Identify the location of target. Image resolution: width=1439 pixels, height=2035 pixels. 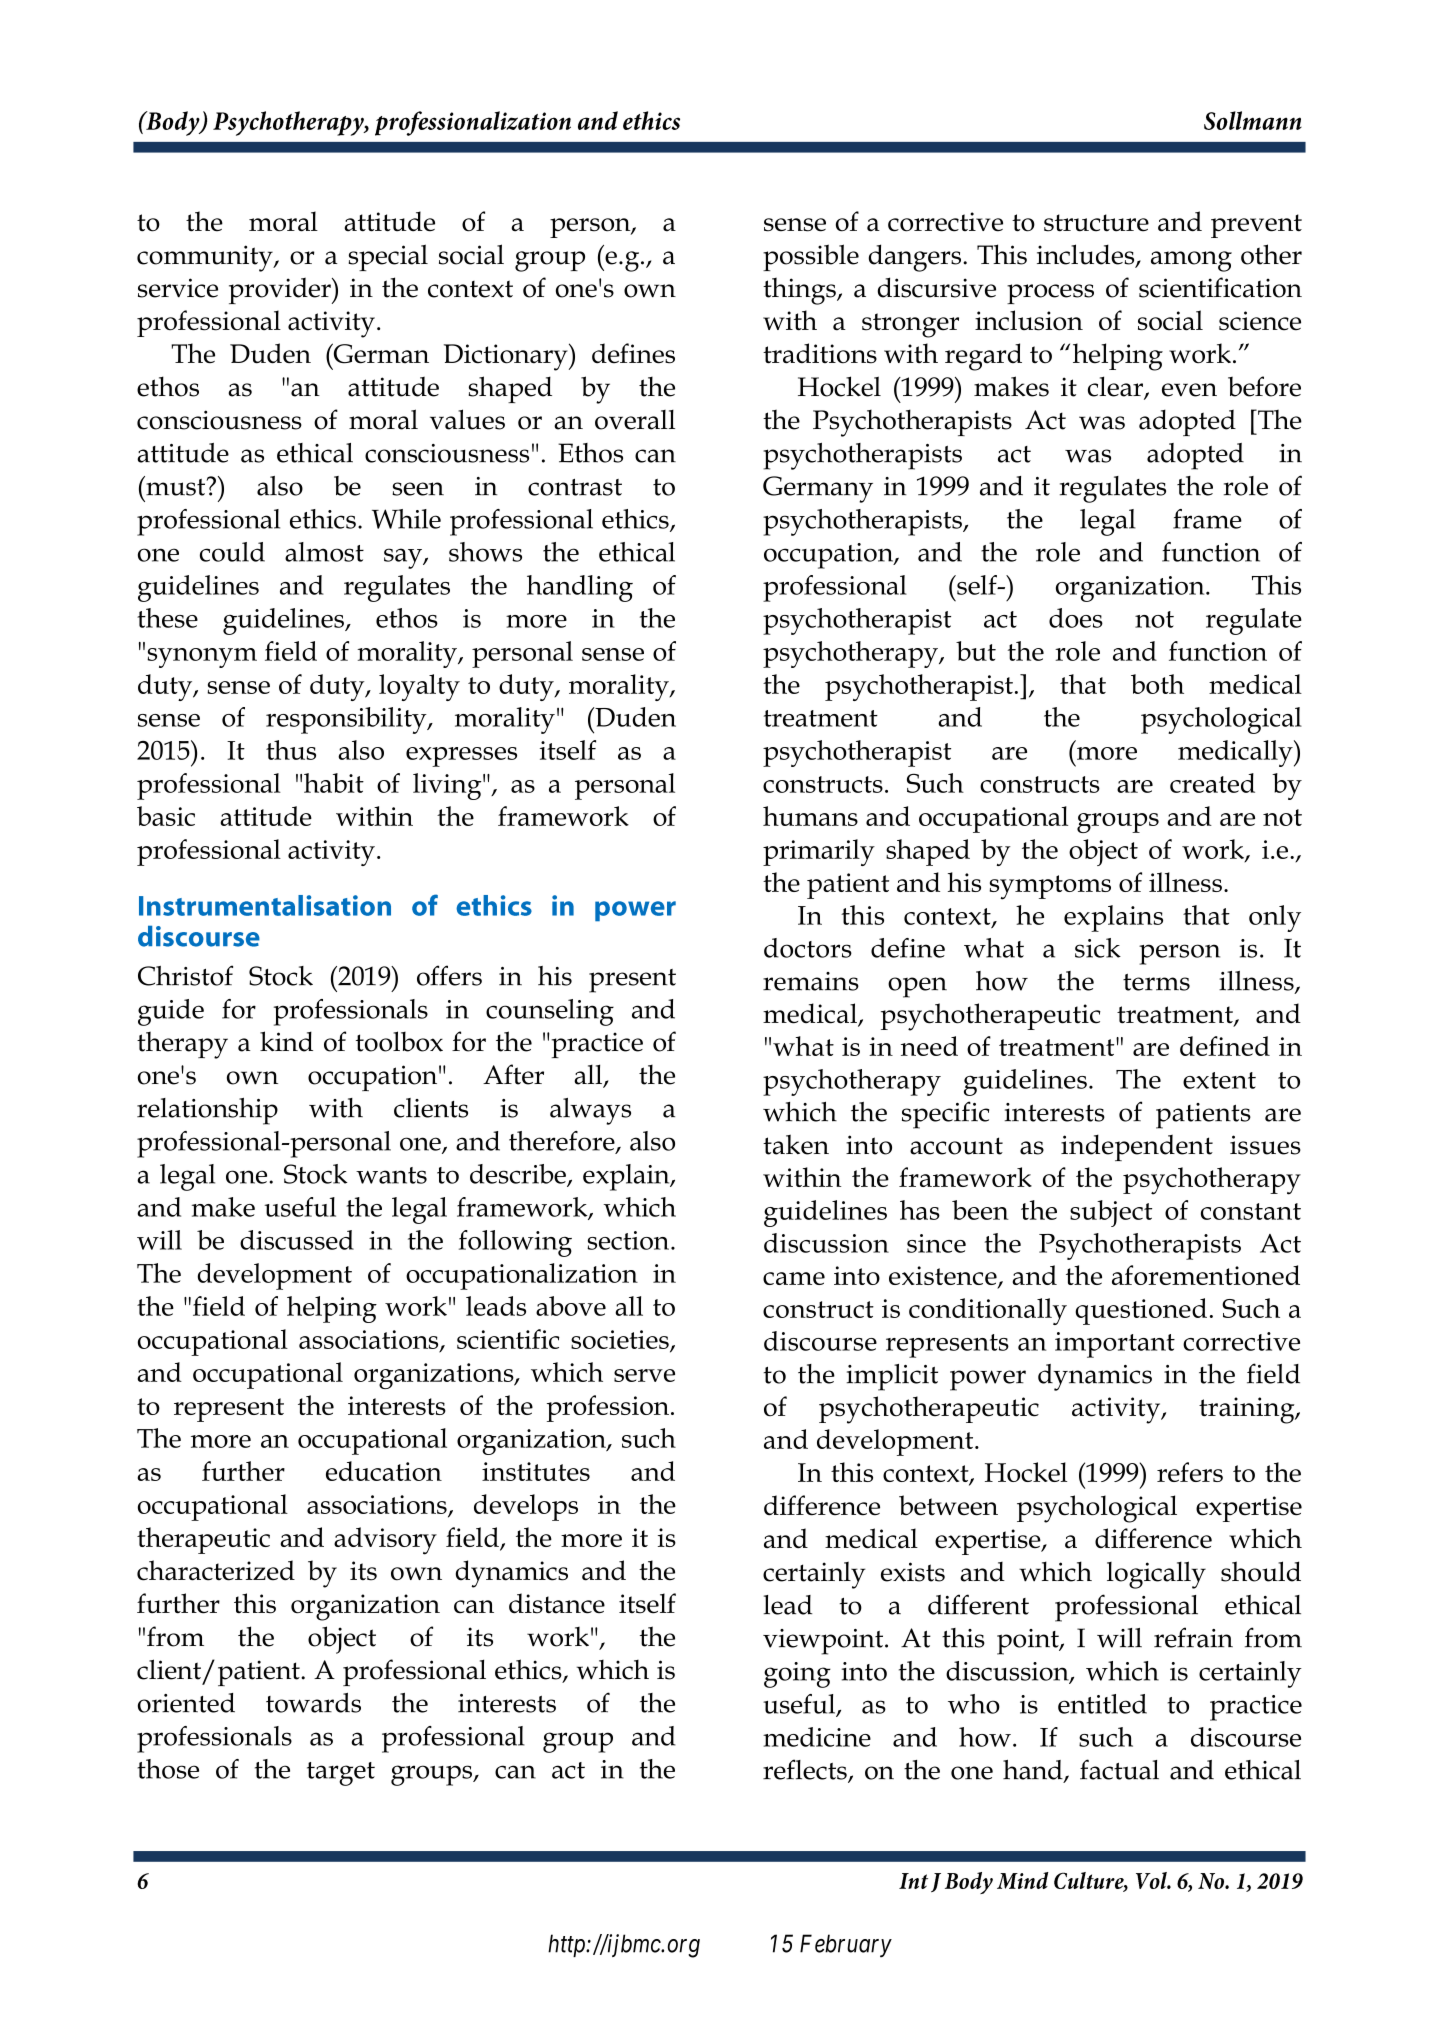
(341, 1774).
